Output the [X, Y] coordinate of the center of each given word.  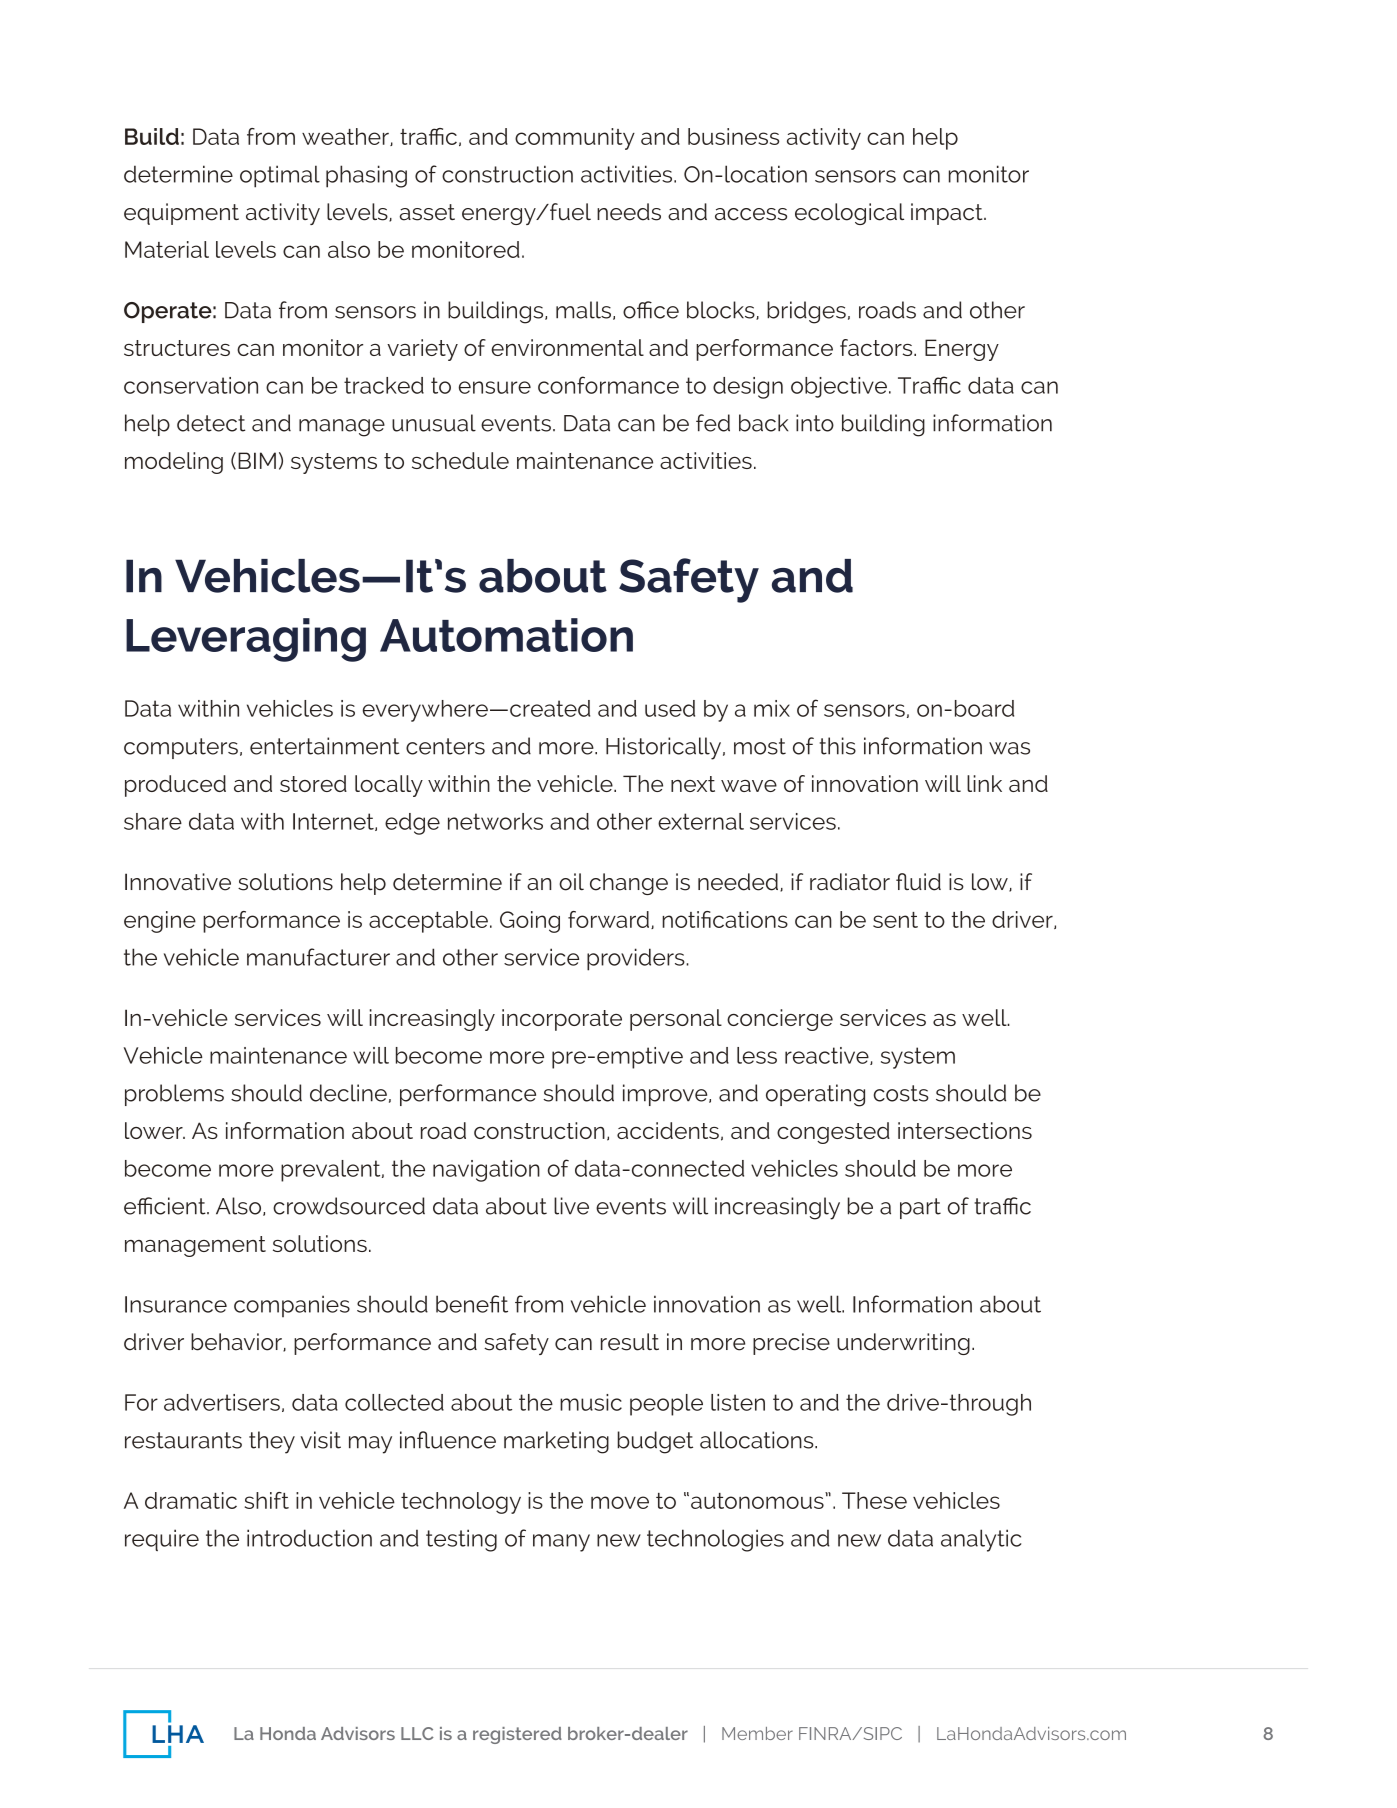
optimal [280, 176]
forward [608, 919]
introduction [309, 1538]
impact [948, 214]
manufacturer [318, 957]
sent [895, 920]
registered [517, 1735]
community [575, 139]
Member [757, 1733]
